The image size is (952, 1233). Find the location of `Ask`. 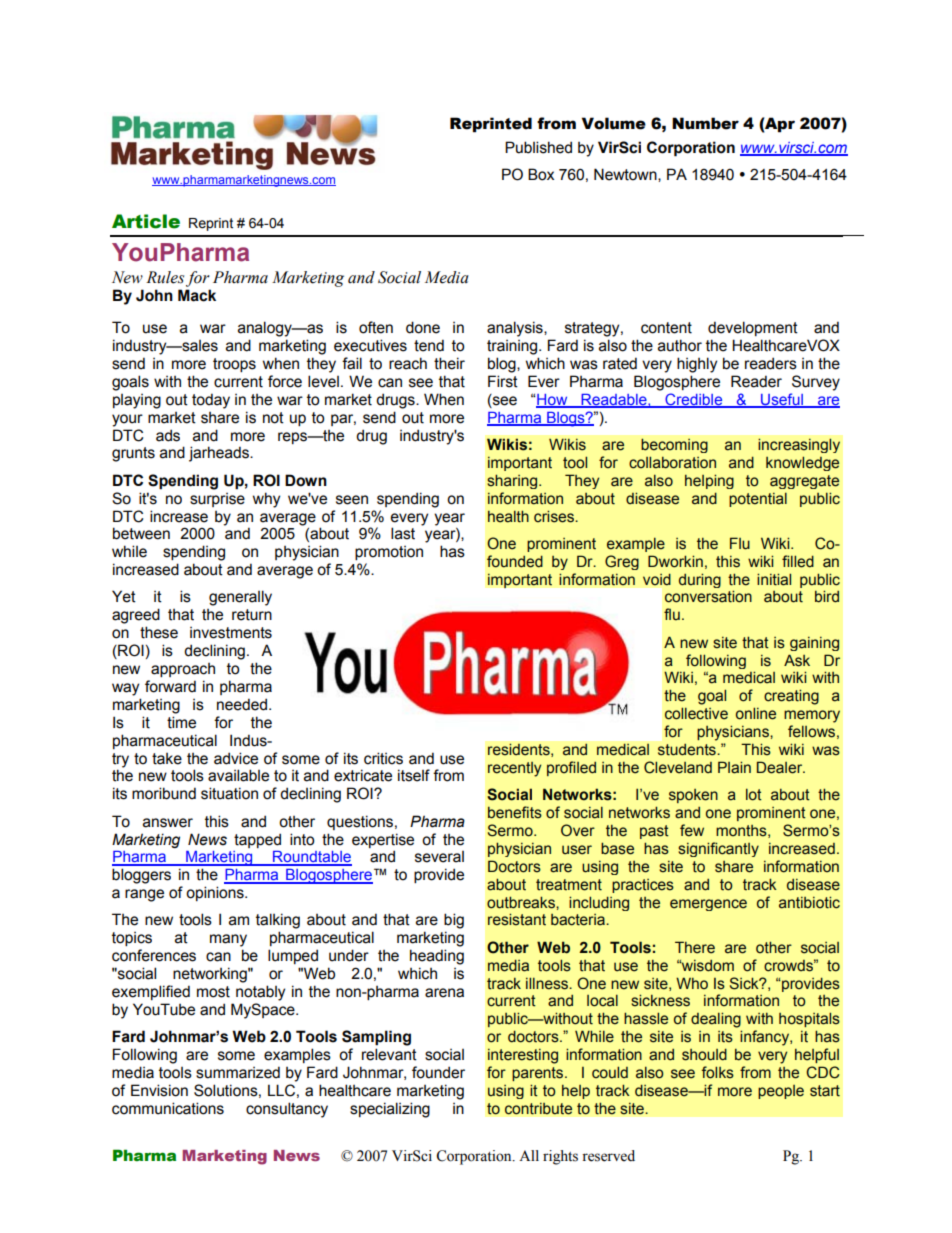

Ask is located at coordinates (797, 660).
